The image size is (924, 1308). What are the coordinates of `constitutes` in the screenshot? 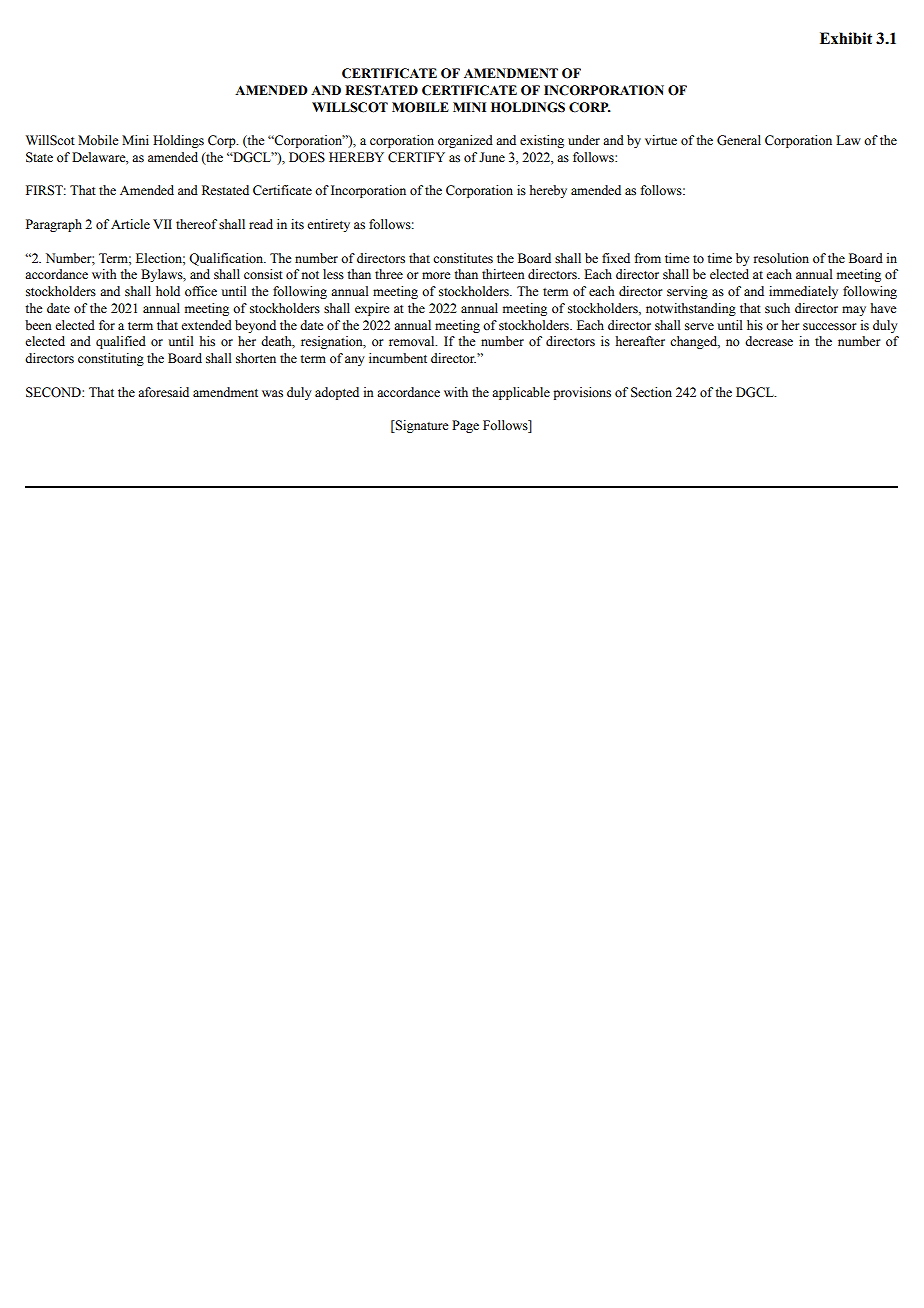 It's located at (463, 258).
